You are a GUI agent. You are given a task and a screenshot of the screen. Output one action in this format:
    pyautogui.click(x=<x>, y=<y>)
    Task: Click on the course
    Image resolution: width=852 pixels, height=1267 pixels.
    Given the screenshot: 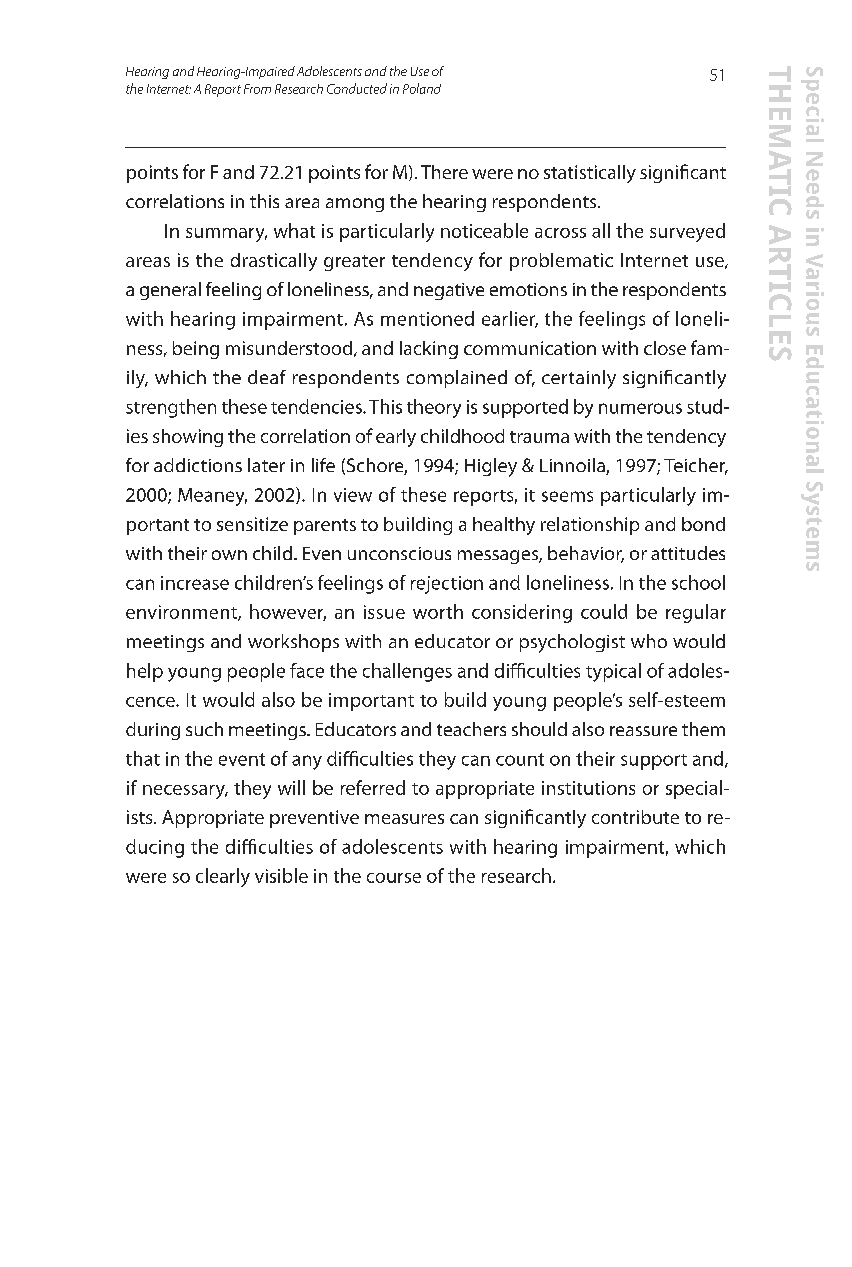 What is the action you would take?
    pyautogui.click(x=394, y=878)
